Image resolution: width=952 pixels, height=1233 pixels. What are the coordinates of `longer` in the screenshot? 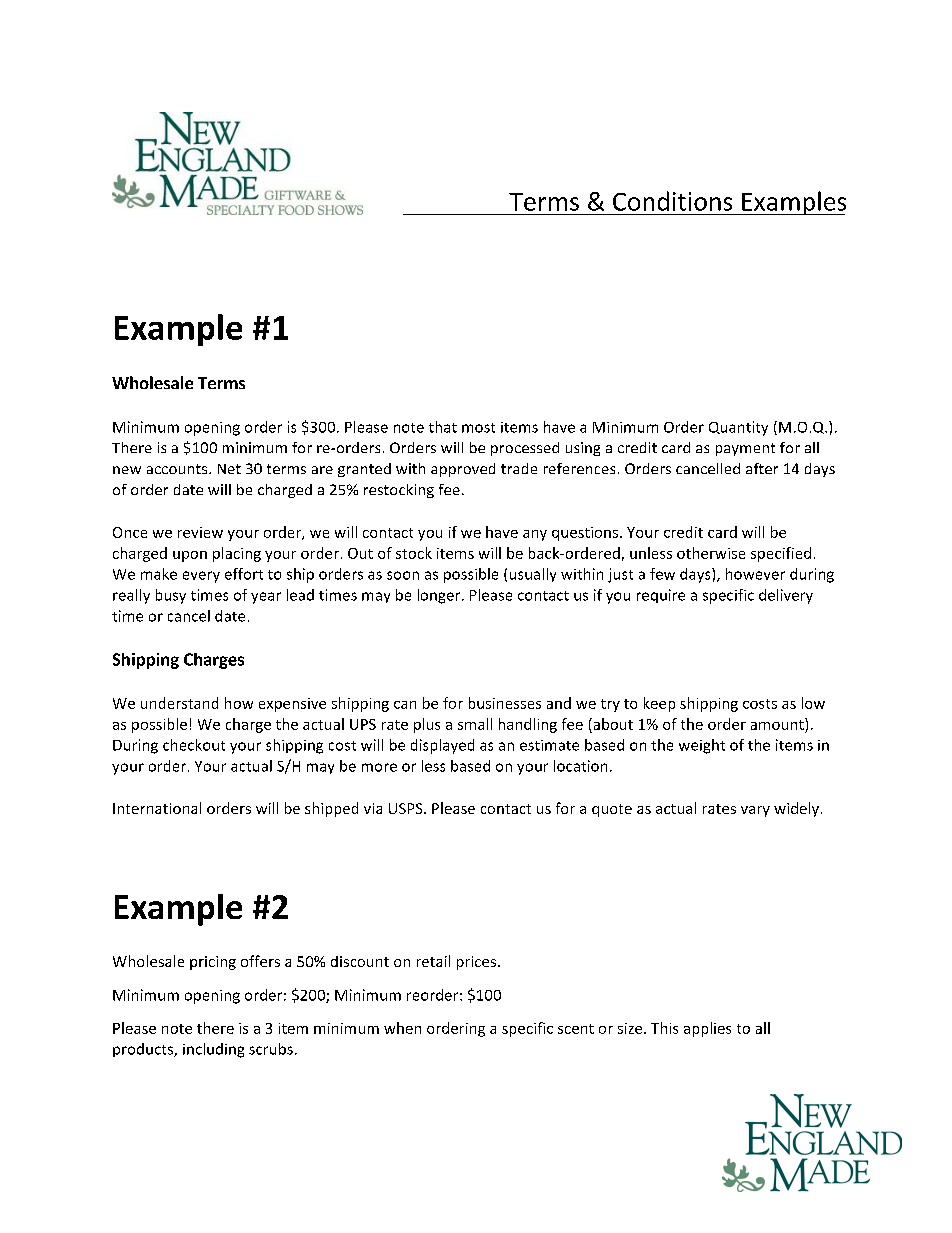 It's located at (440, 596).
